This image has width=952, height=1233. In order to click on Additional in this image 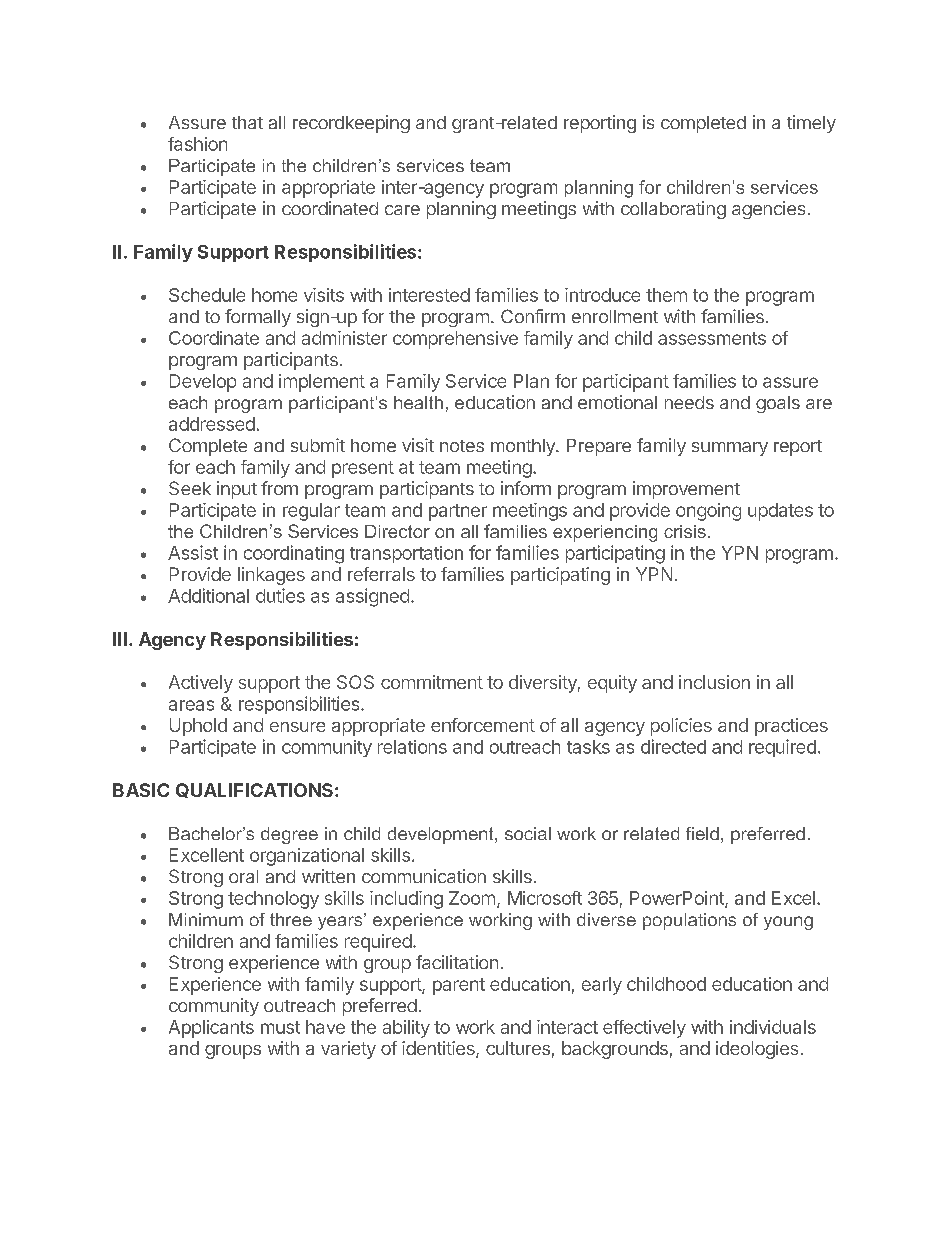, I will do `click(208, 595)`.
